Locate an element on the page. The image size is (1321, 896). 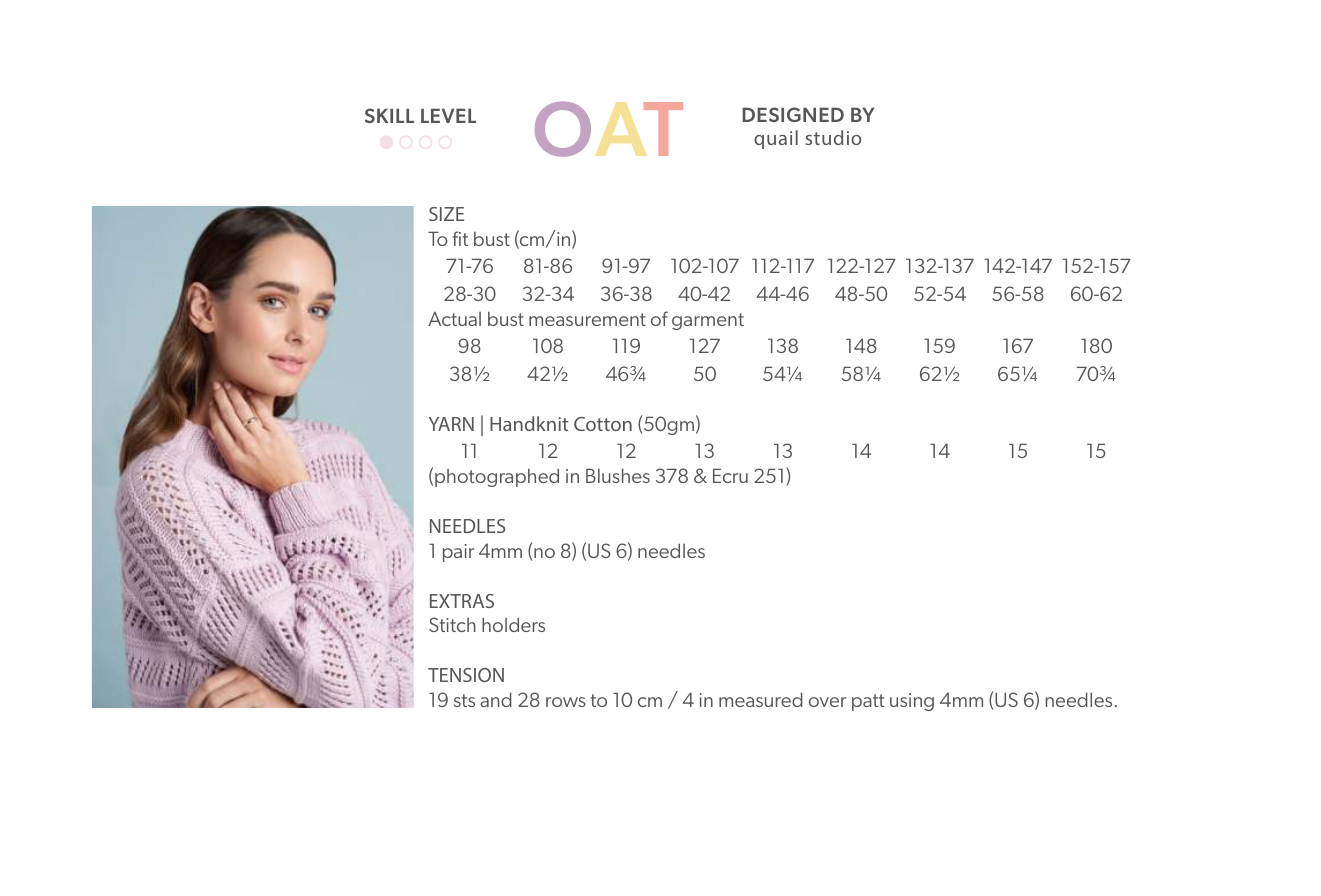
Blushes is located at coordinates (618, 475).
